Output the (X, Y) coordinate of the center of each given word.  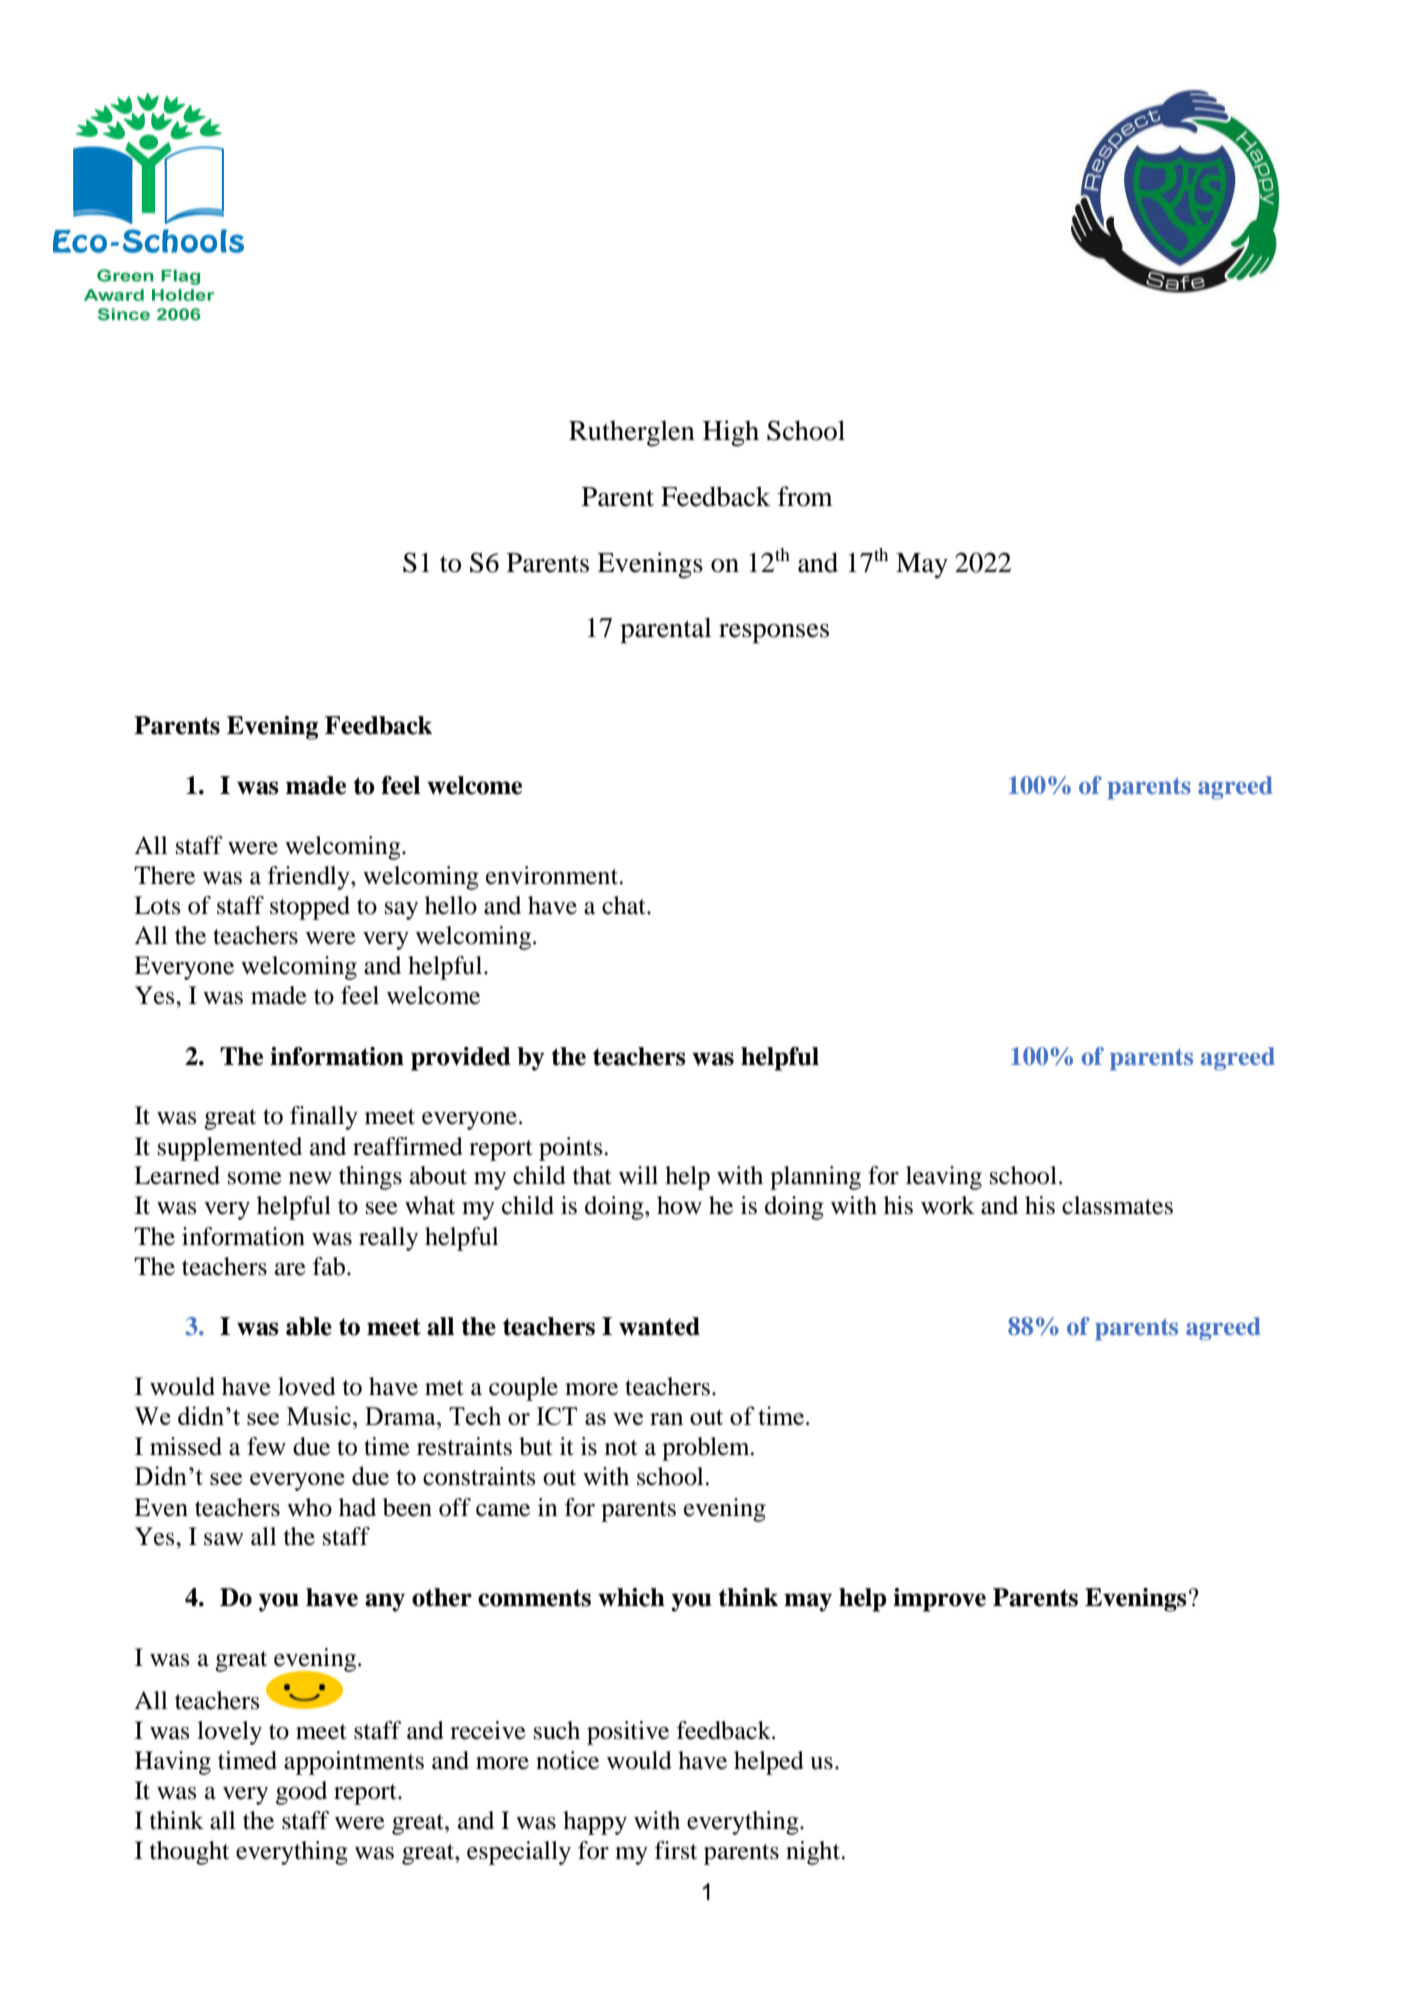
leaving (944, 1178)
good (301, 1793)
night (814, 1853)
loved (307, 1386)
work (948, 1205)
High (731, 433)
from (805, 496)
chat (625, 905)
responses (774, 634)
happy (595, 1823)
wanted (659, 1326)
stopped (310, 908)
